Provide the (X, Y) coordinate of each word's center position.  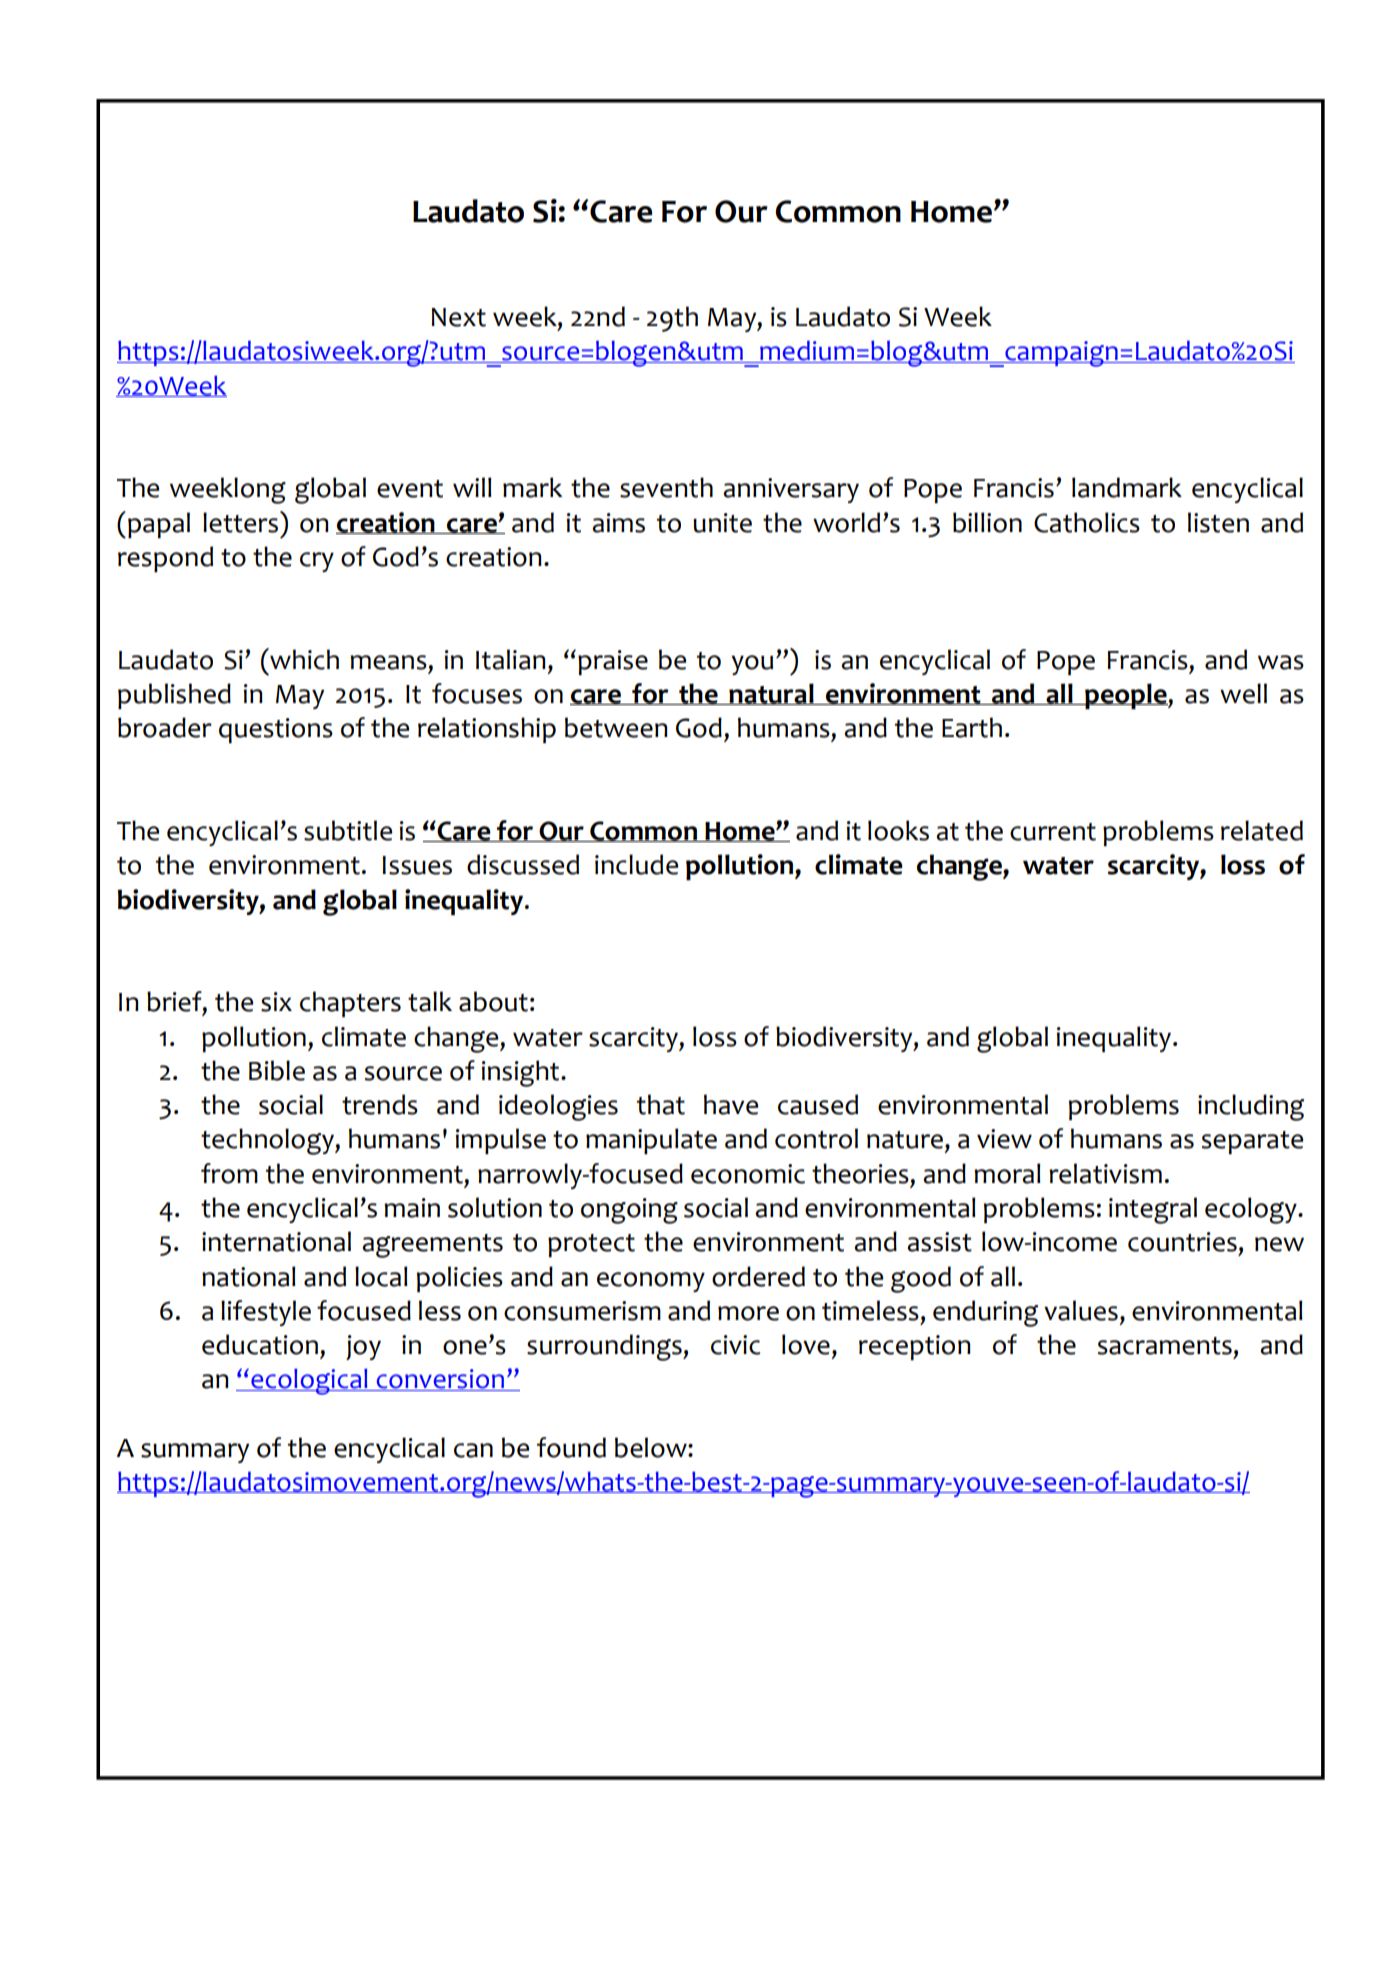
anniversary (791, 490)
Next (459, 317)
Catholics (1087, 522)
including (1251, 1107)
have (731, 1104)
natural (771, 694)
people (1126, 696)
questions (276, 730)
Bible (277, 1070)
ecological (309, 1381)
